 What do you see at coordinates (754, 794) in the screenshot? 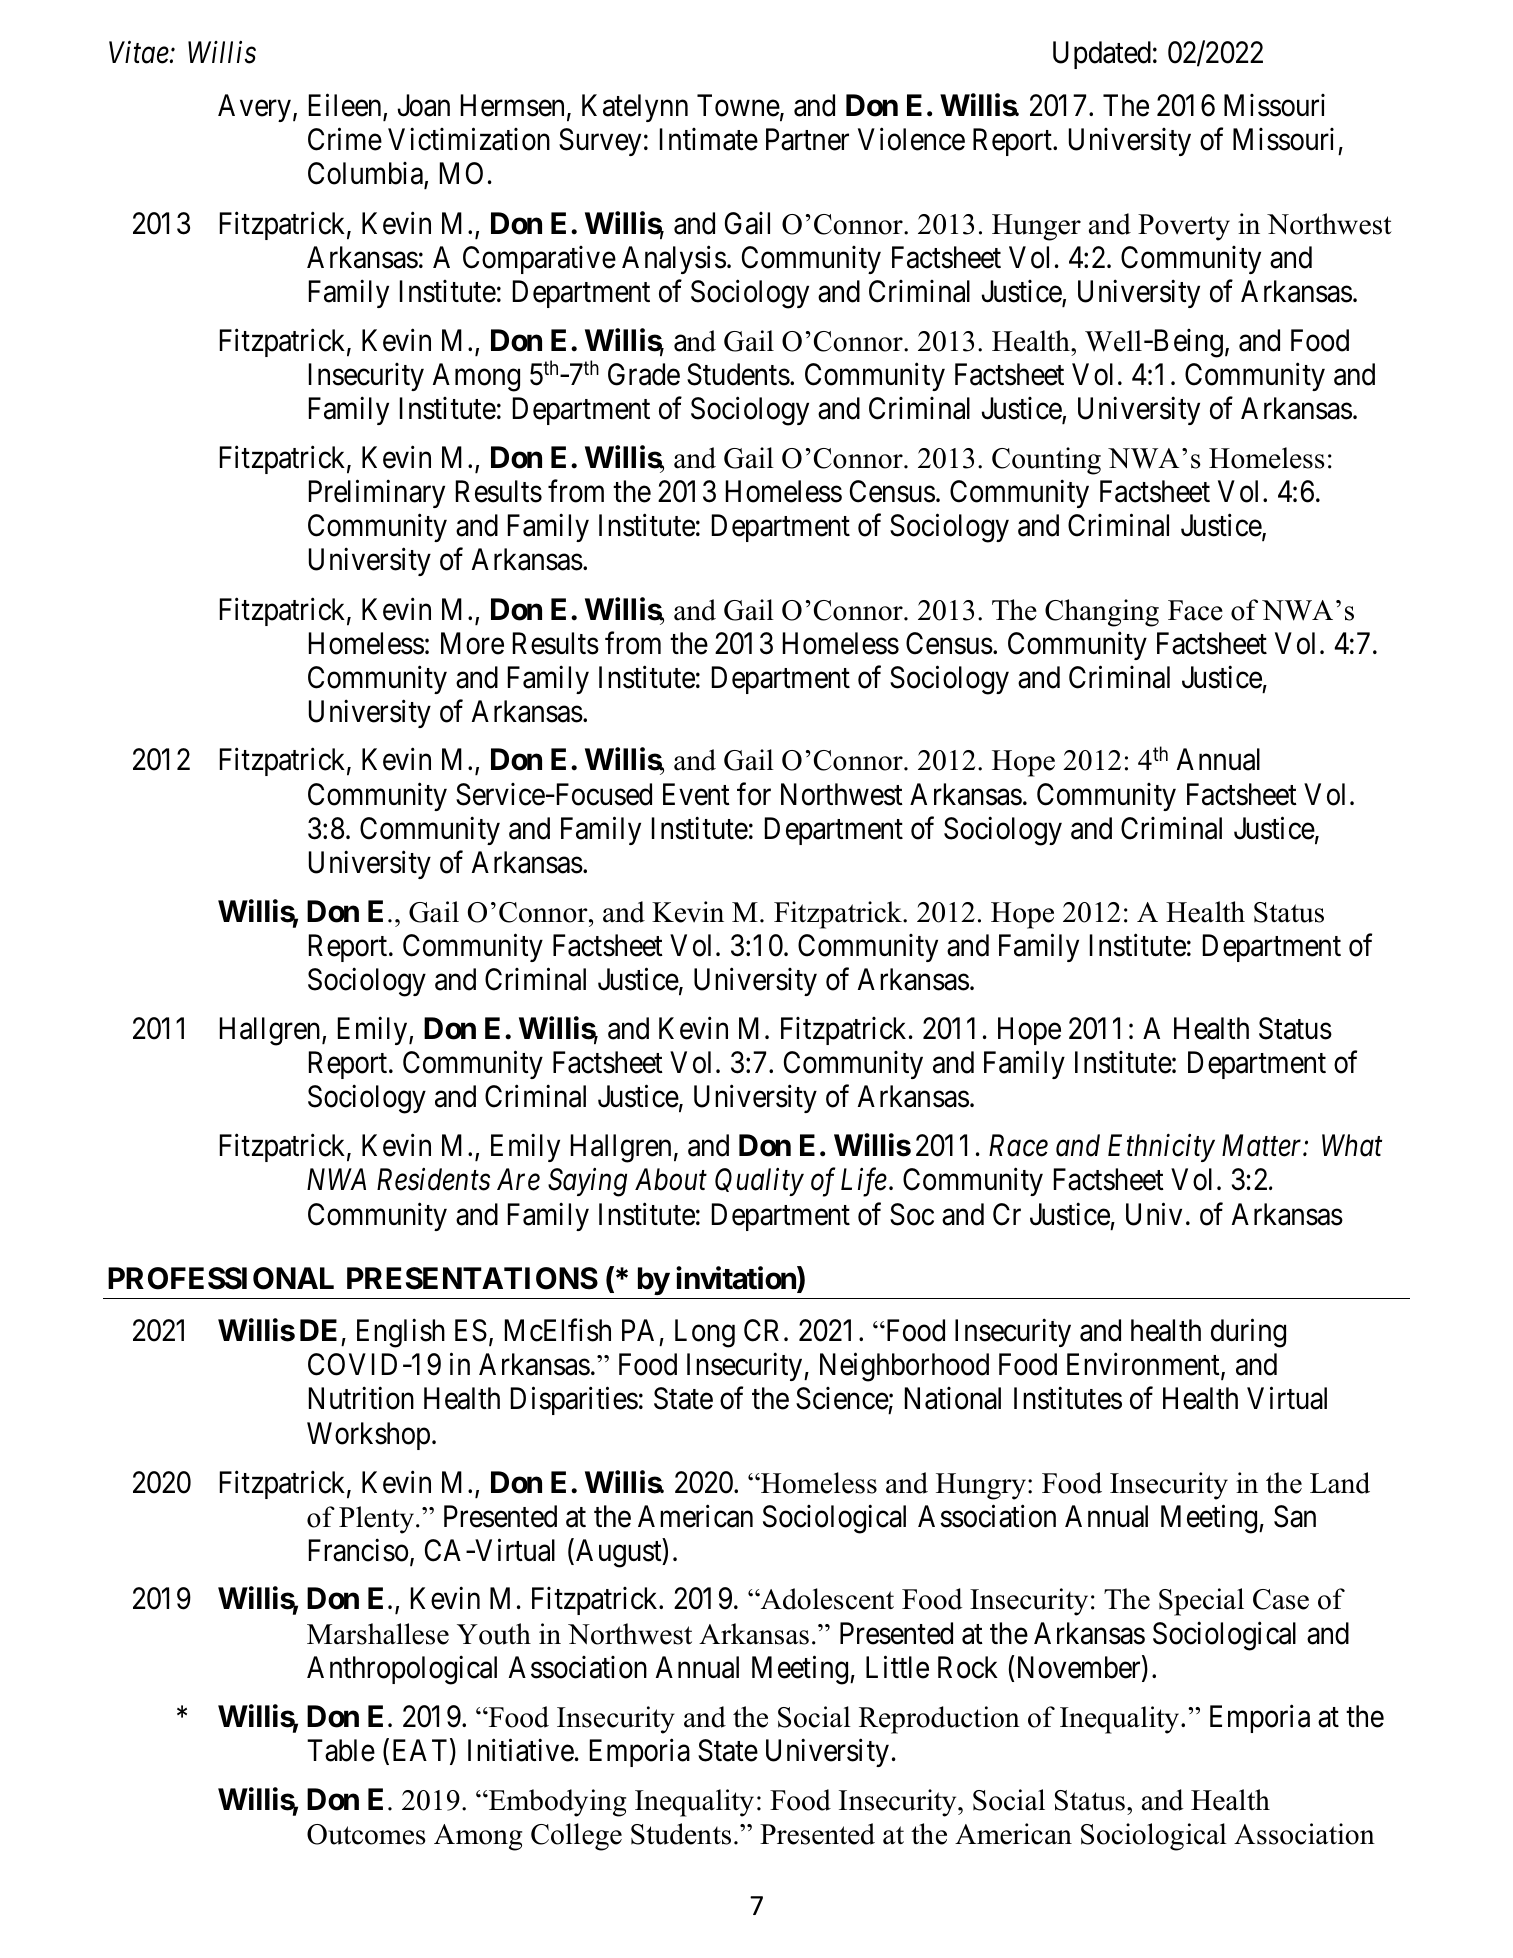
I see `for` at bounding box center [754, 794].
